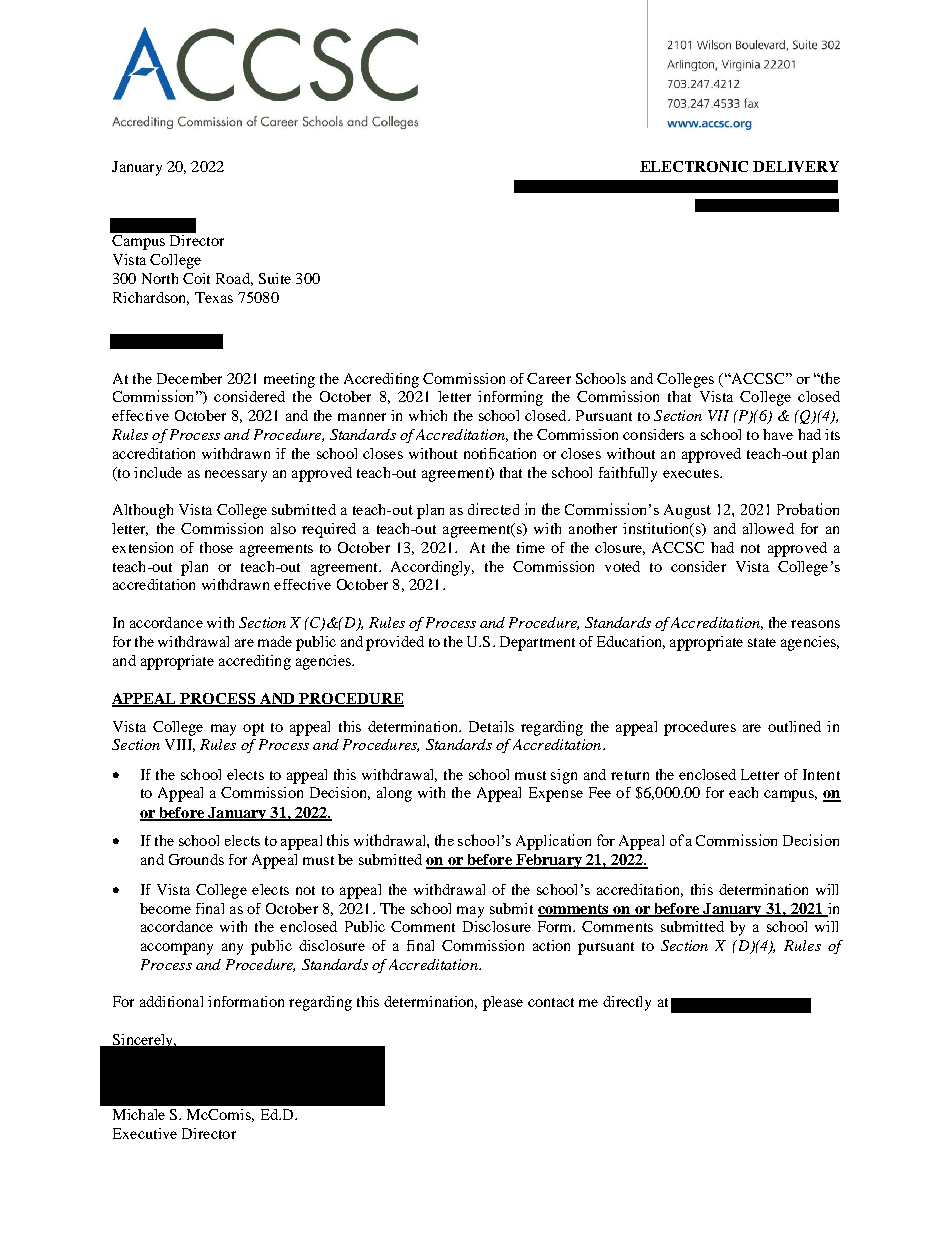  What do you see at coordinates (694, 166) in the image?
I see `ELECTRONIC` at bounding box center [694, 166].
